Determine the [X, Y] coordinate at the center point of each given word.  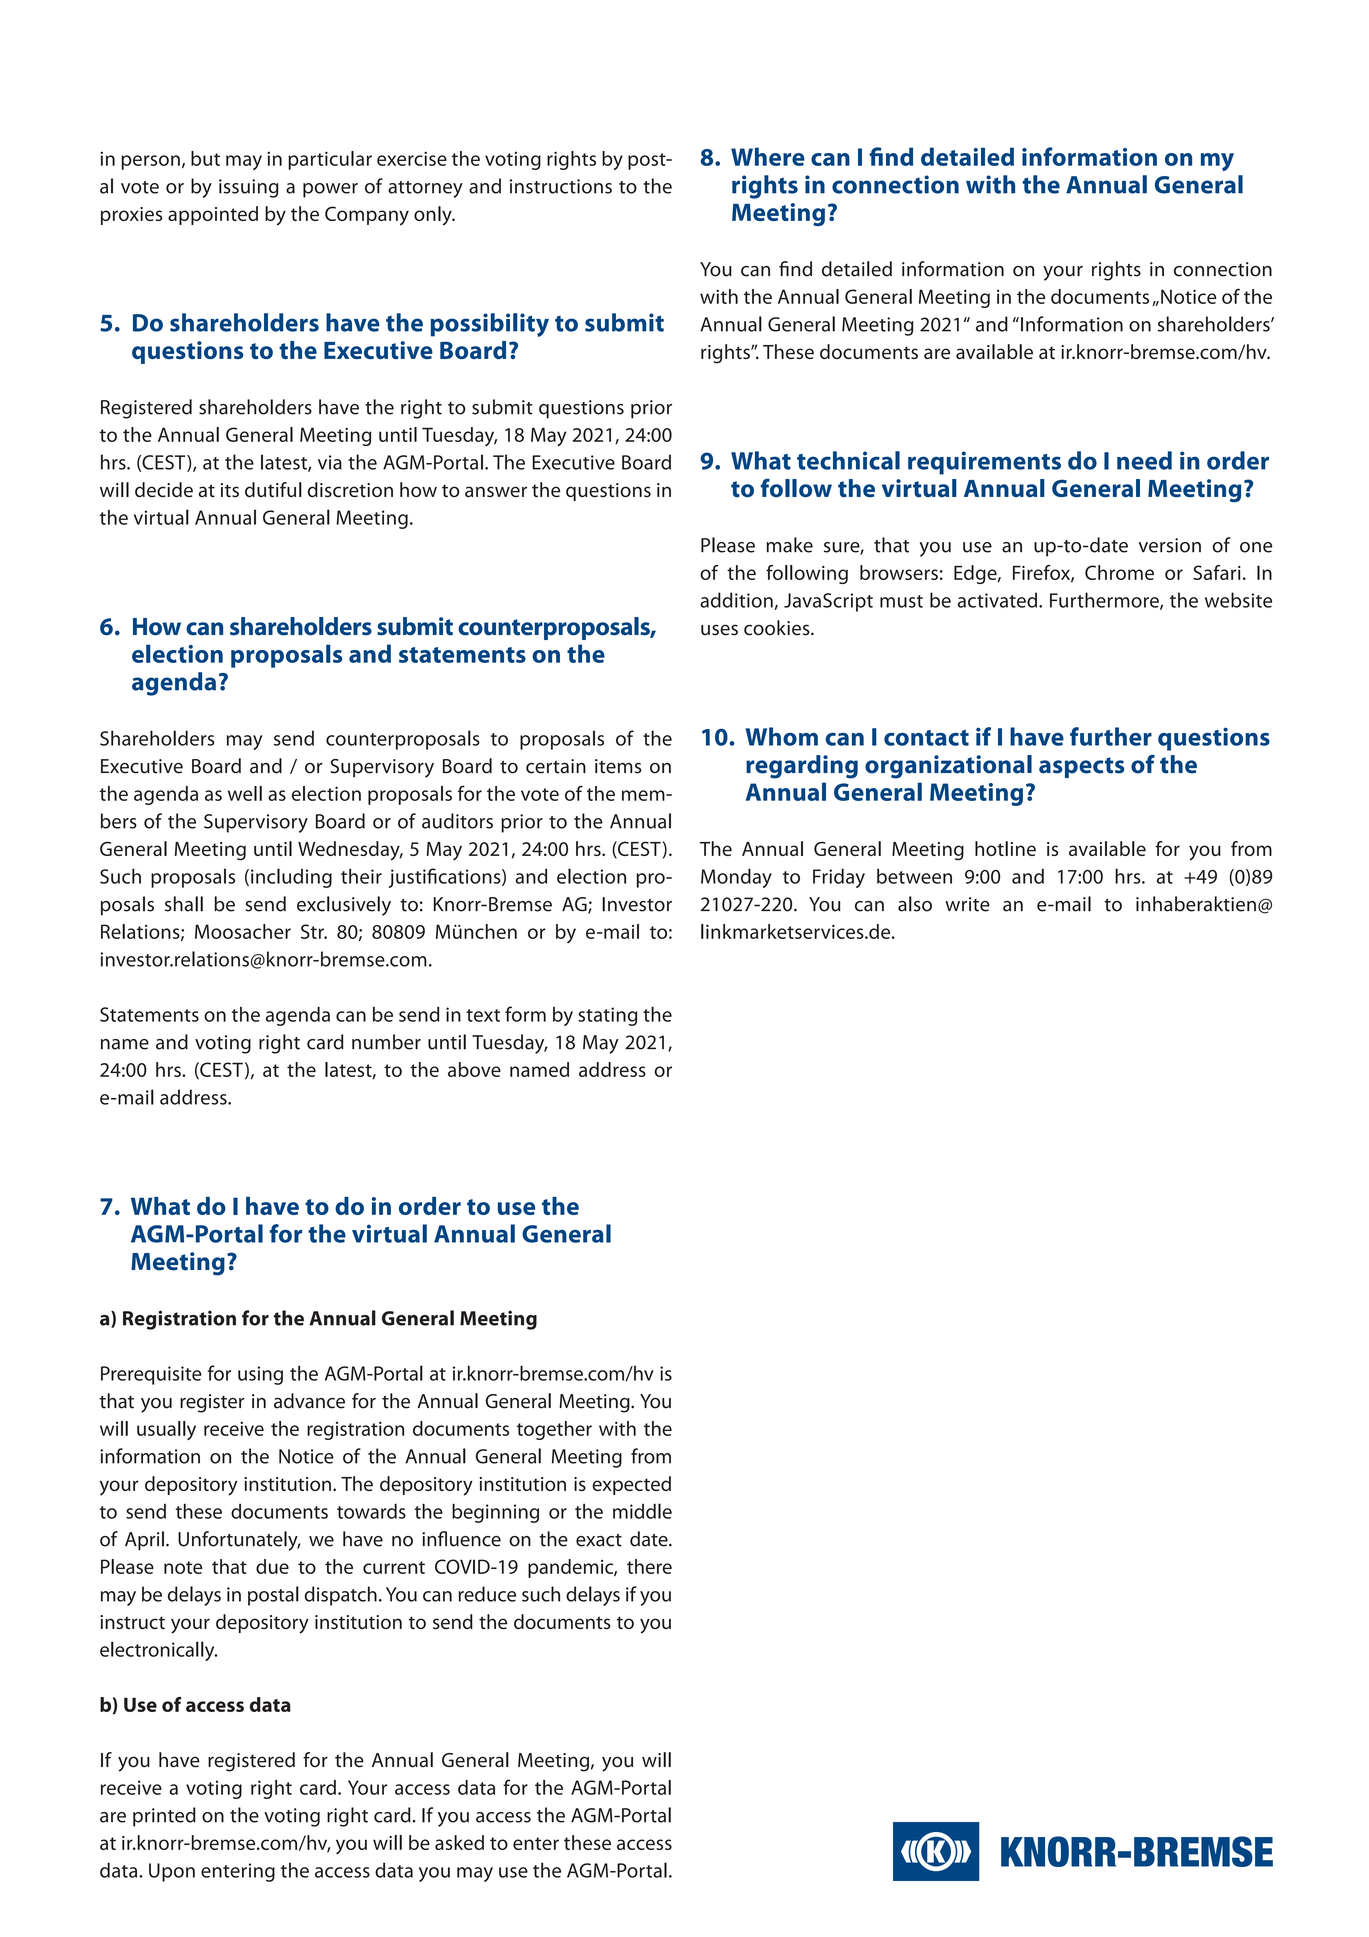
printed [164, 1817]
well [245, 793]
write [967, 904]
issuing [249, 188]
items [618, 766]
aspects [1081, 767]
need [1144, 460]
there [649, 1566]
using [260, 1375]
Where [768, 156]
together [554, 1430]
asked [459, 1842]
